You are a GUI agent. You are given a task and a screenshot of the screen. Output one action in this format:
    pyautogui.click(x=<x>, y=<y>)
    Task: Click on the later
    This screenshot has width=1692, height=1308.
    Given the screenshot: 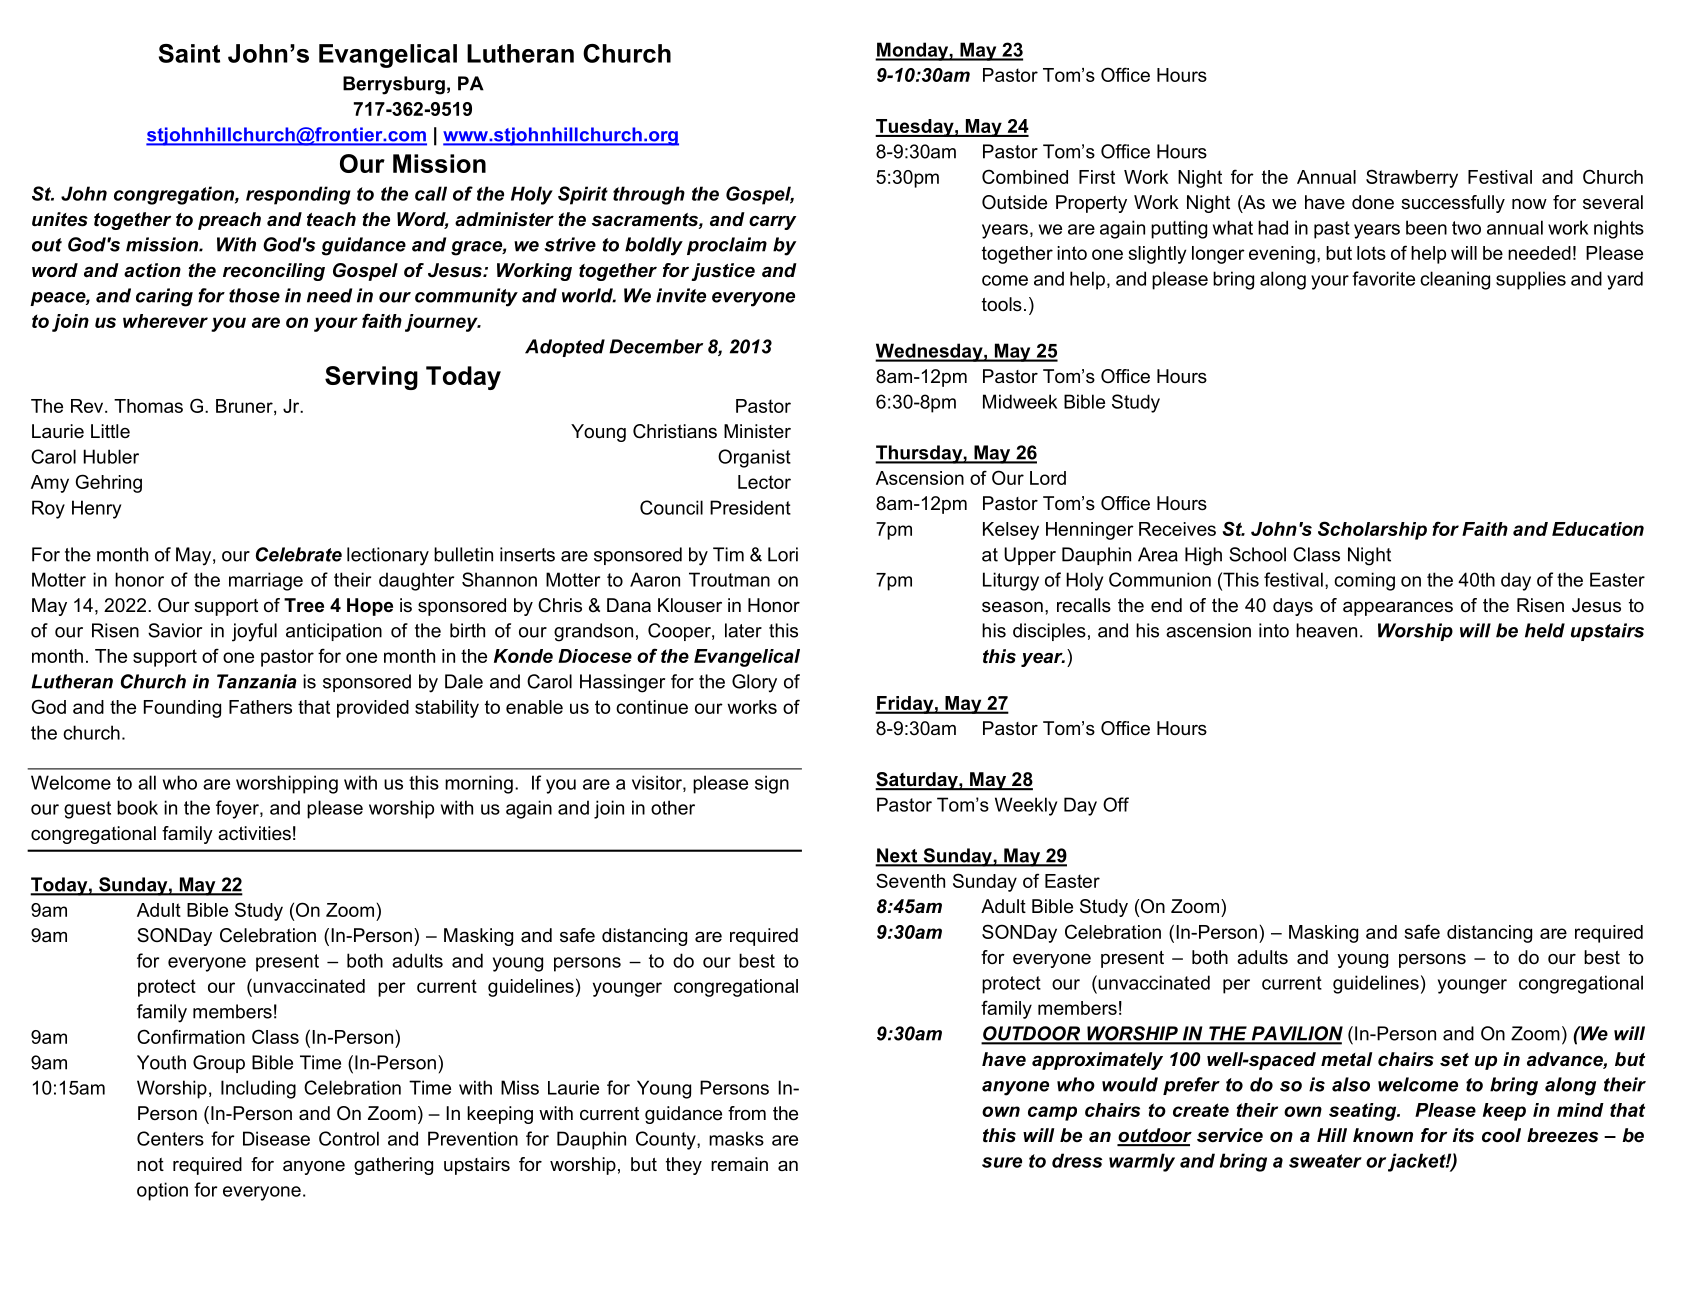 What is the action you would take?
    pyautogui.click(x=743, y=630)
